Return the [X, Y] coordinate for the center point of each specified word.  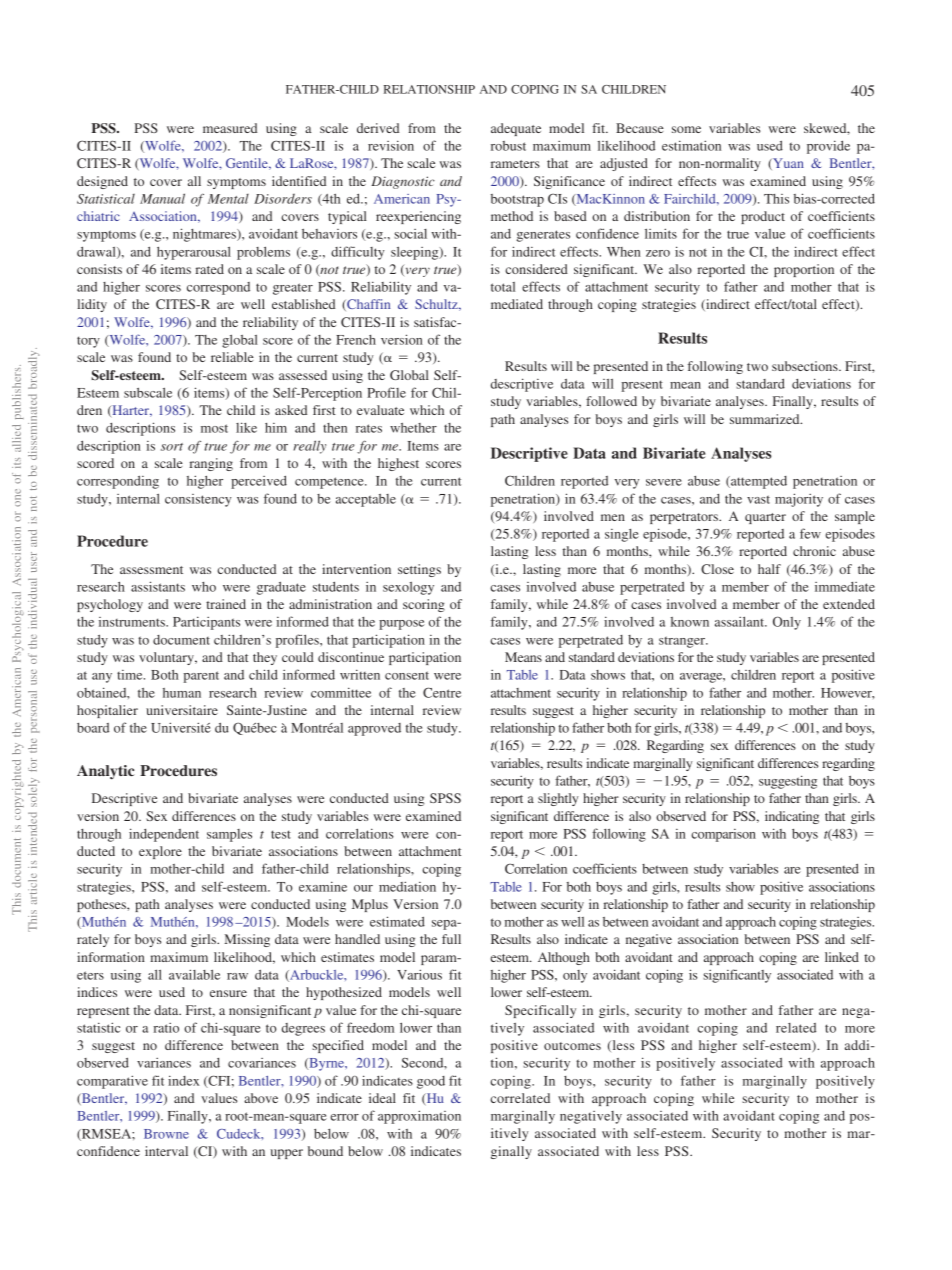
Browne [166, 1134]
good [431, 1082]
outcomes [572, 1046]
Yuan [787, 164]
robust [508, 146]
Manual [162, 198]
